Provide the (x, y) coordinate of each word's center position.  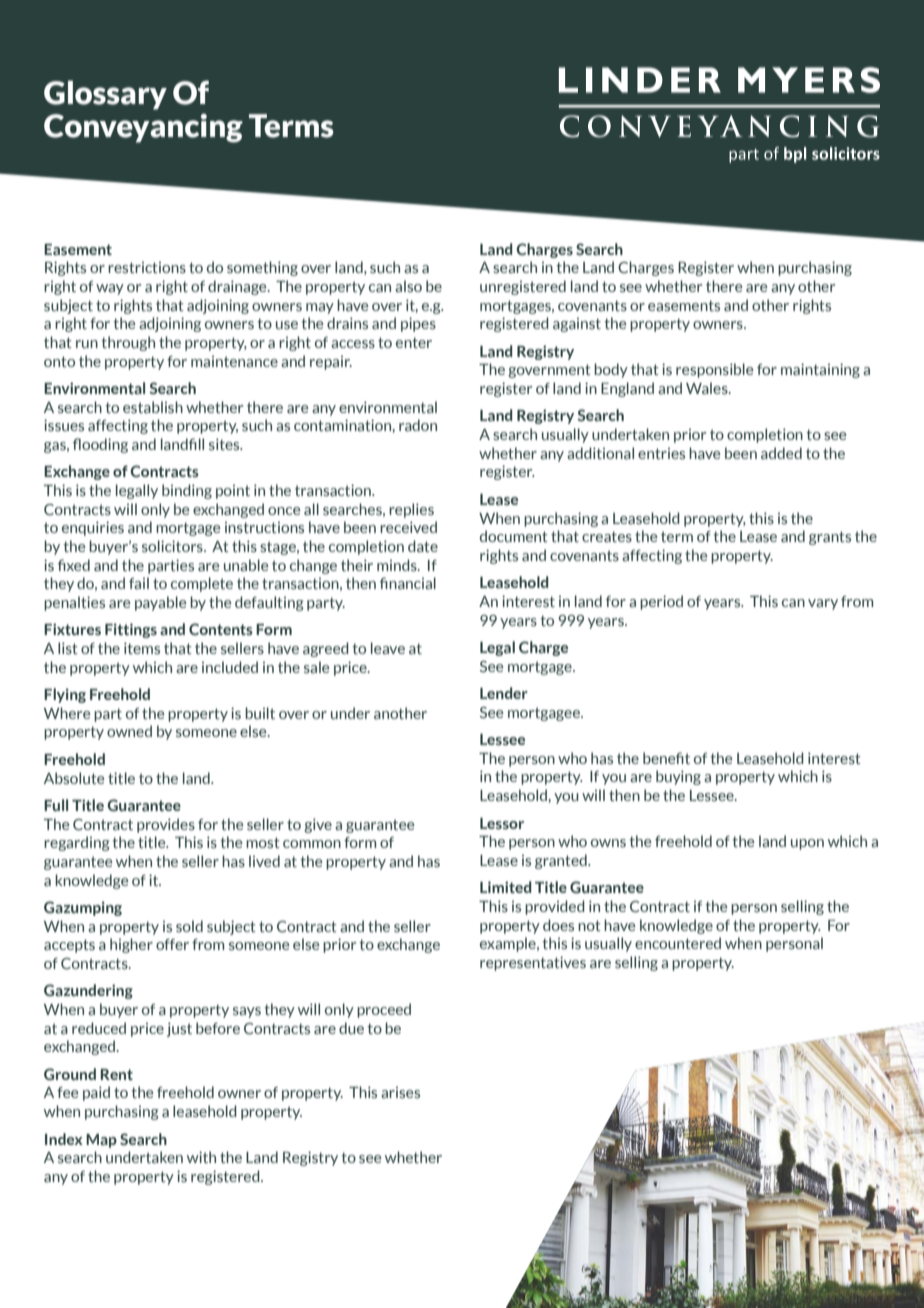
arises (400, 1092)
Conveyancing (143, 128)
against (577, 325)
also (408, 286)
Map (101, 1141)
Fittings (131, 630)
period (661, 602)
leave (388, 648)
